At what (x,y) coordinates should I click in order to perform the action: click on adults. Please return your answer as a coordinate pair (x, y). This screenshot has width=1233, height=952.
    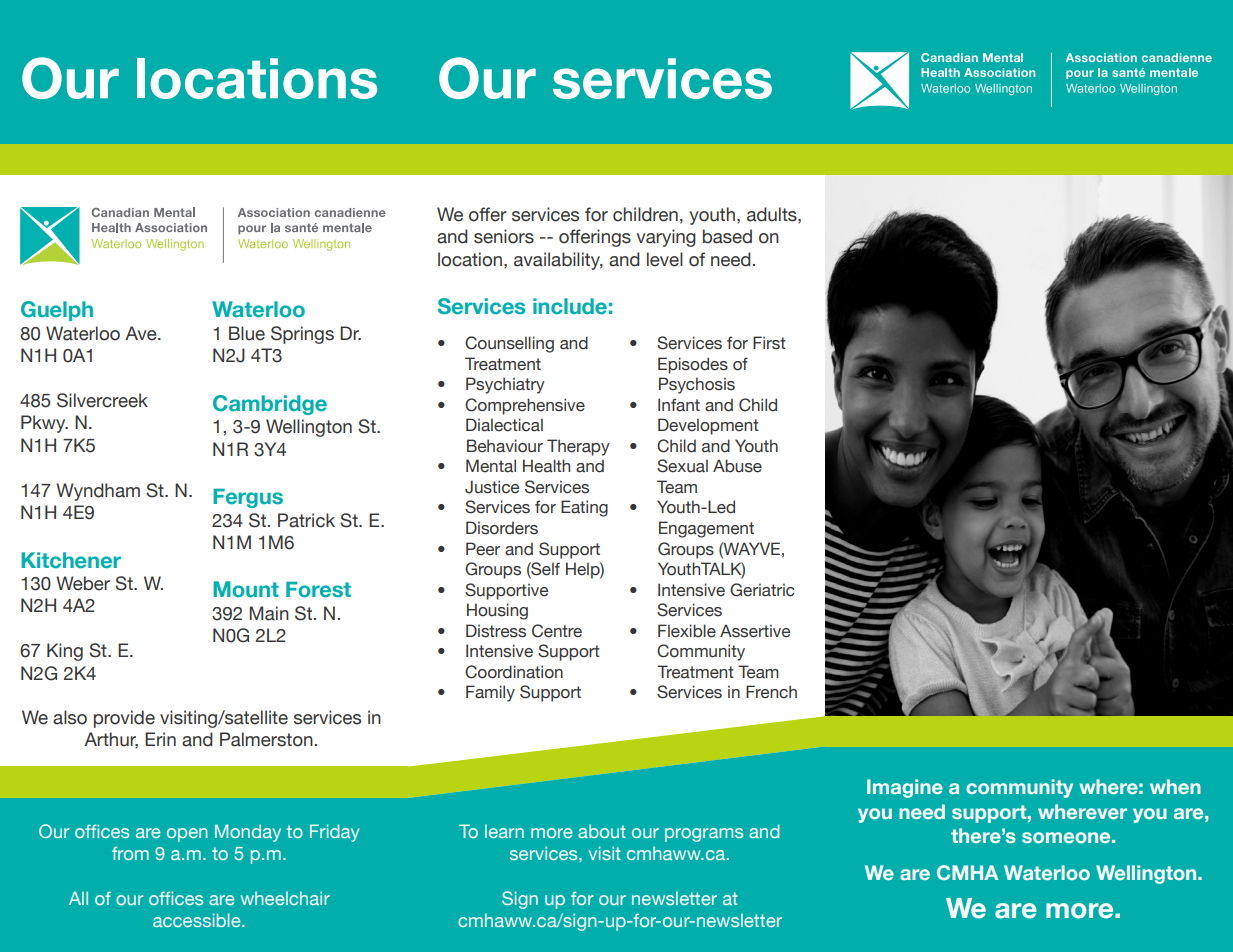
    Looking at the image, I should click on (773, 214).
